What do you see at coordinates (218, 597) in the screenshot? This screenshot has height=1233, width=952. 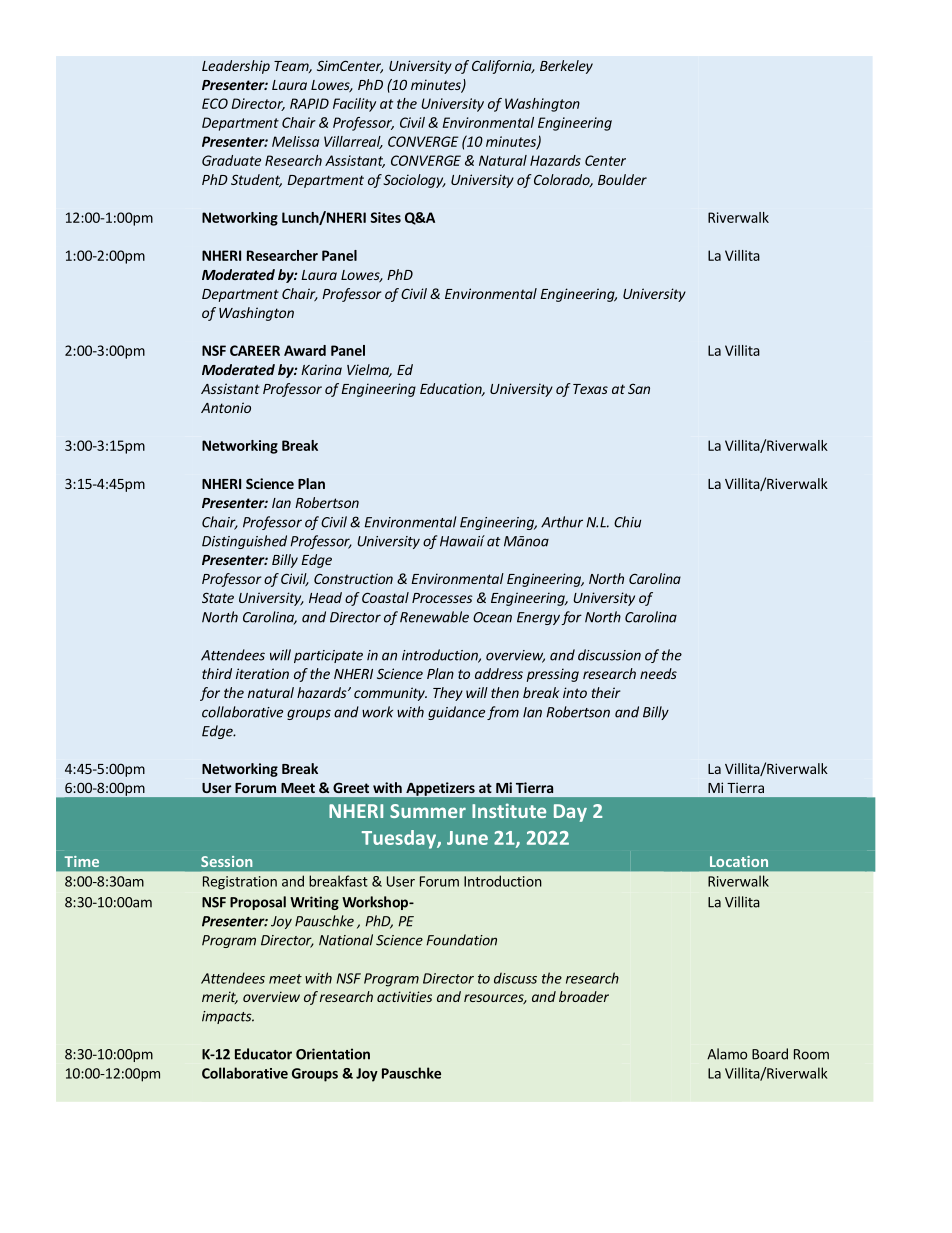 I see `State` at bounding box center [218, 597].
